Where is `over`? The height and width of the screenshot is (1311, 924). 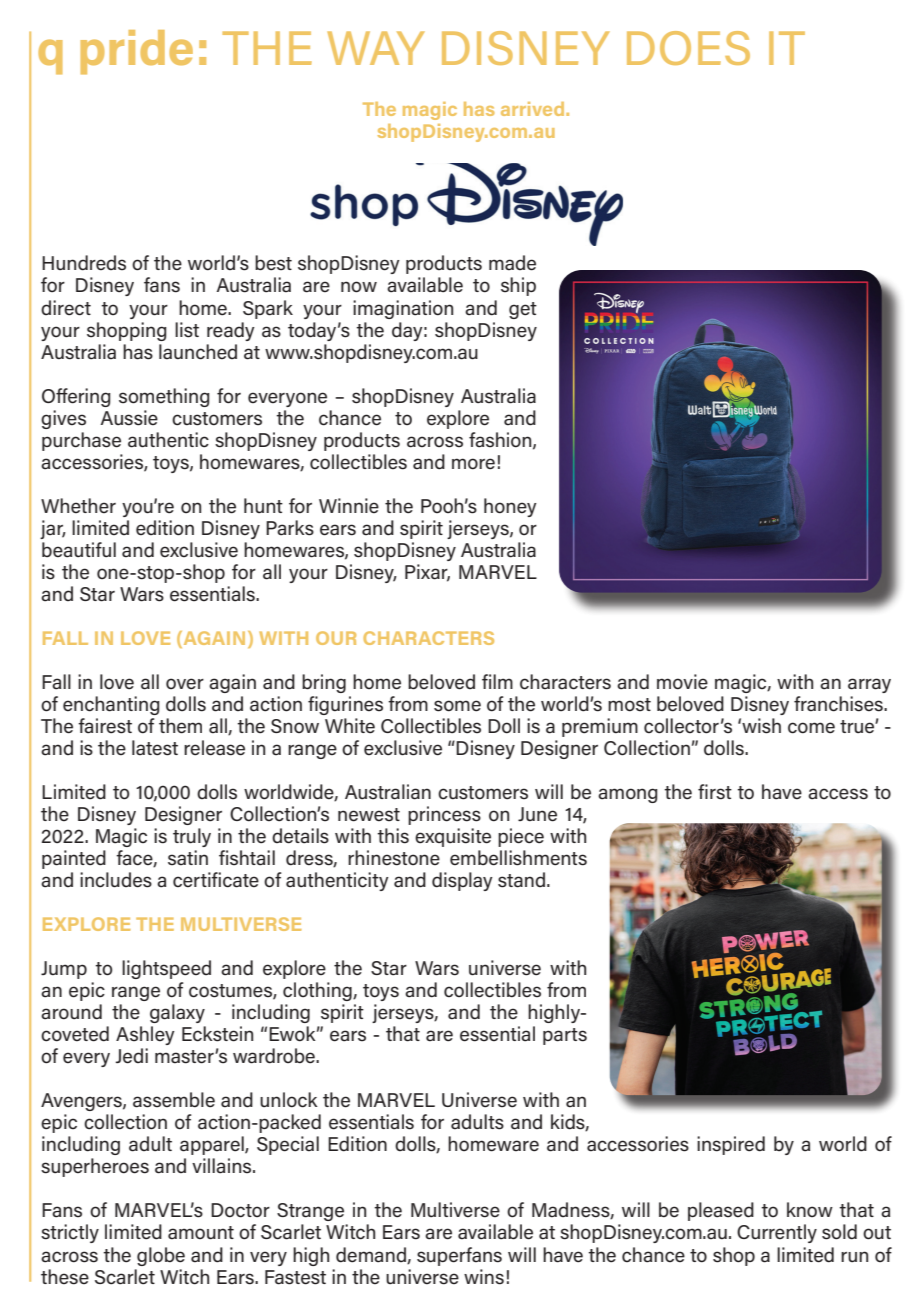 over is located at coordinates (185, 684).
